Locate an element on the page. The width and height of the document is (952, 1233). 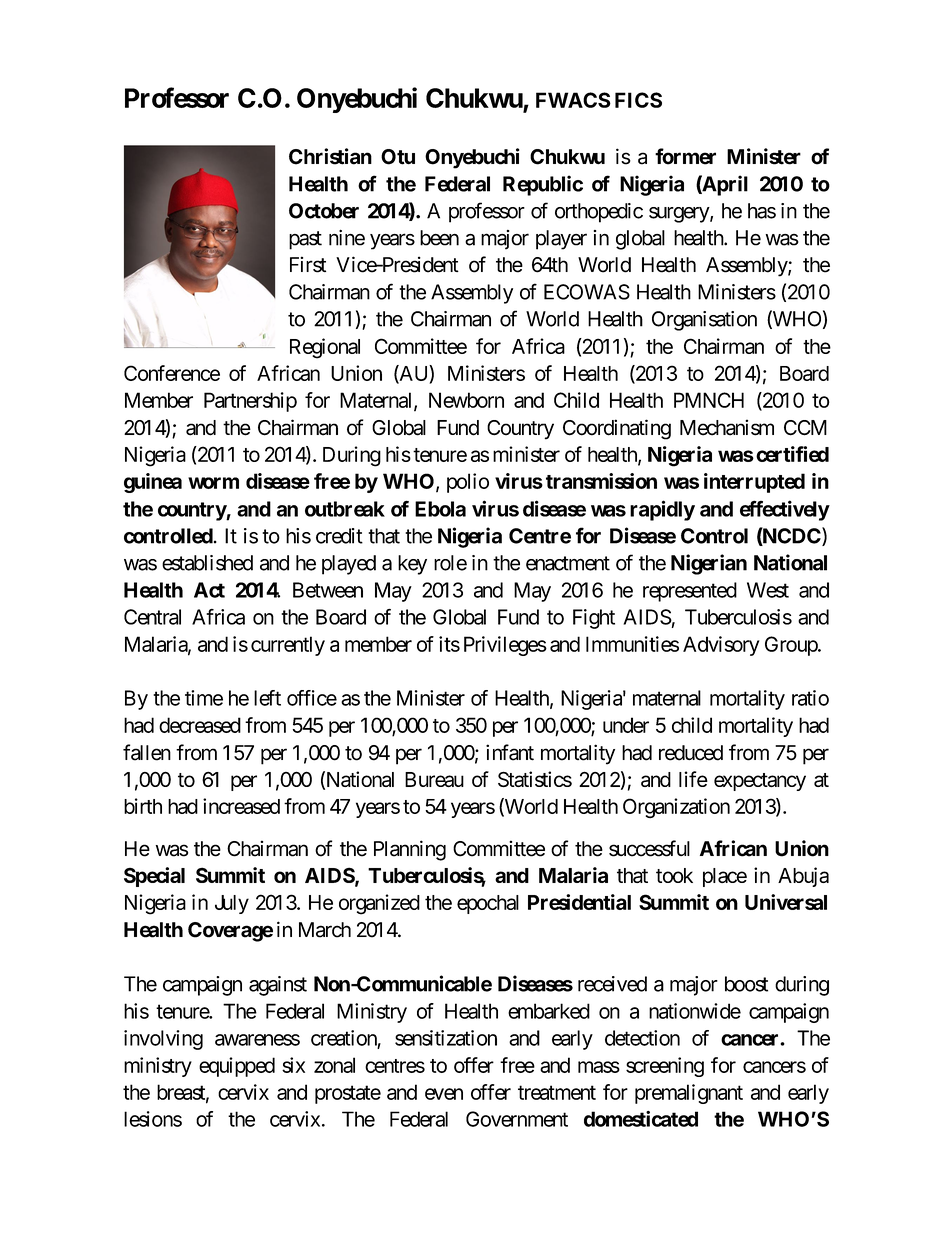
been is located at coordinates (439, 238).
